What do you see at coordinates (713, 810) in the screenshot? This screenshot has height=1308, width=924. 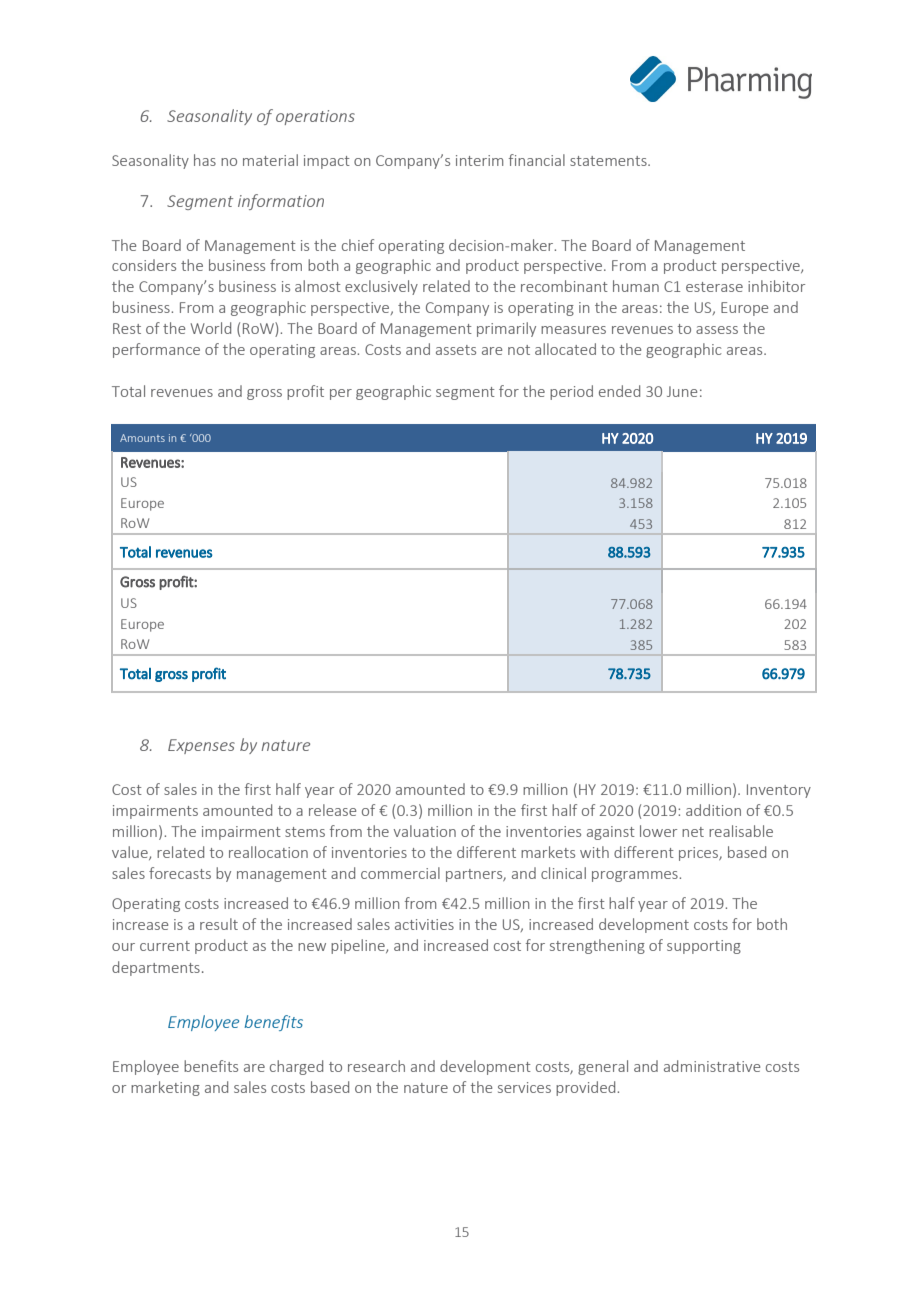 I see `addition` at bounding box center [713, 810].
